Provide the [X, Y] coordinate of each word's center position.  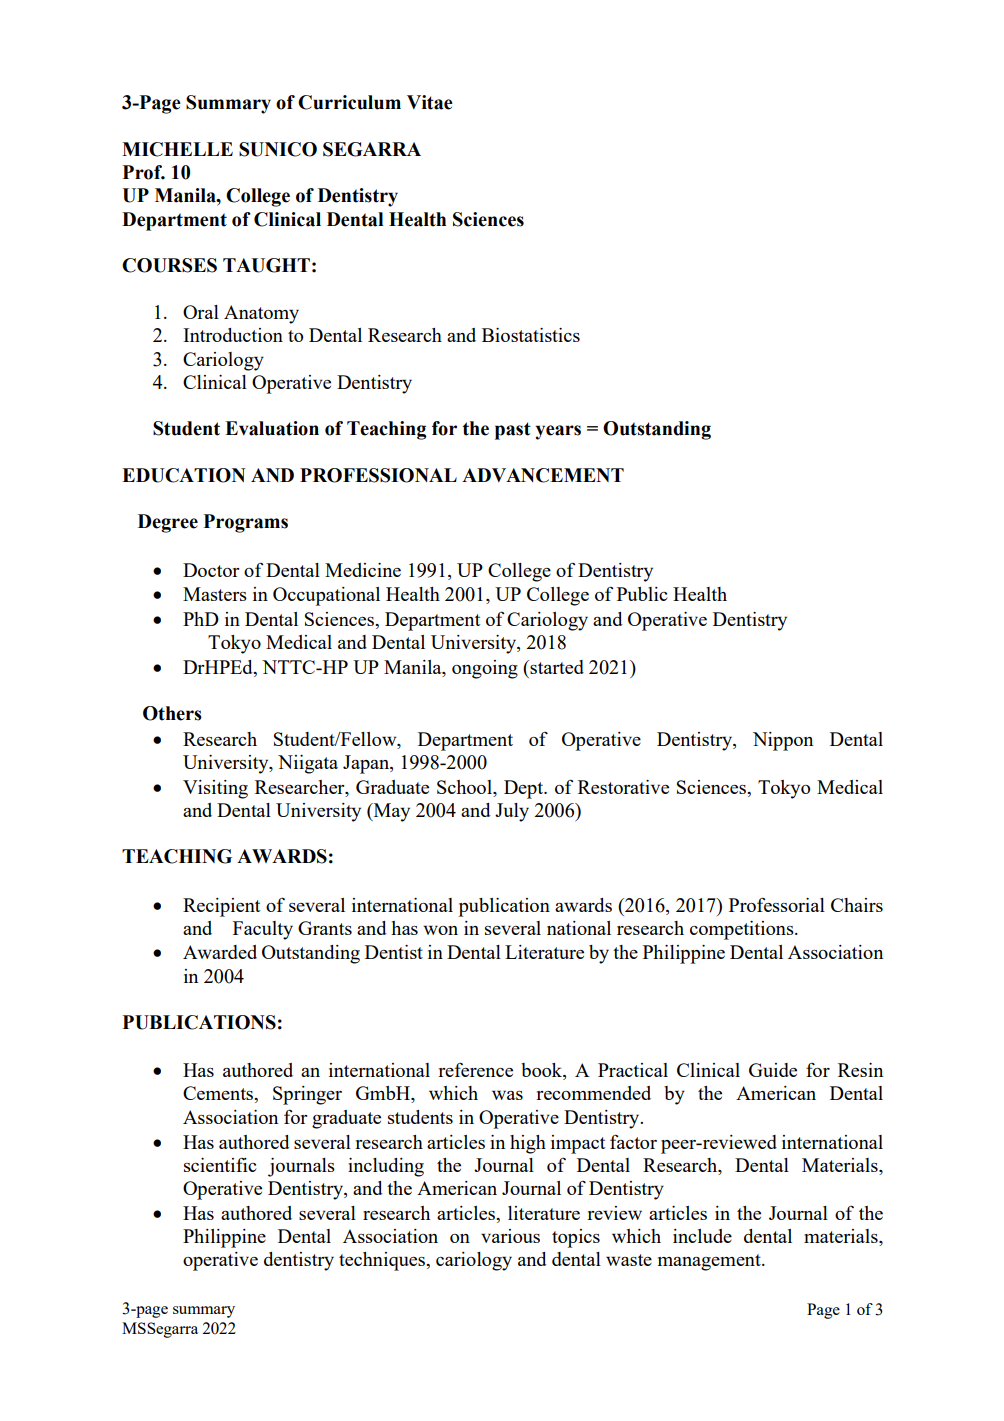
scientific [220, 1165]
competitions [743, 930]
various [510, 1236]
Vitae [430, 102]
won [440, 930]
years [558, 432]
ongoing [485, 669]
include [702, 1236]
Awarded [220, 952]
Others [172, 713]
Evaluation [272, 428]
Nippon [783, 741]
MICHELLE [177, 149]
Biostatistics [531, 335]
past [513, 431]
